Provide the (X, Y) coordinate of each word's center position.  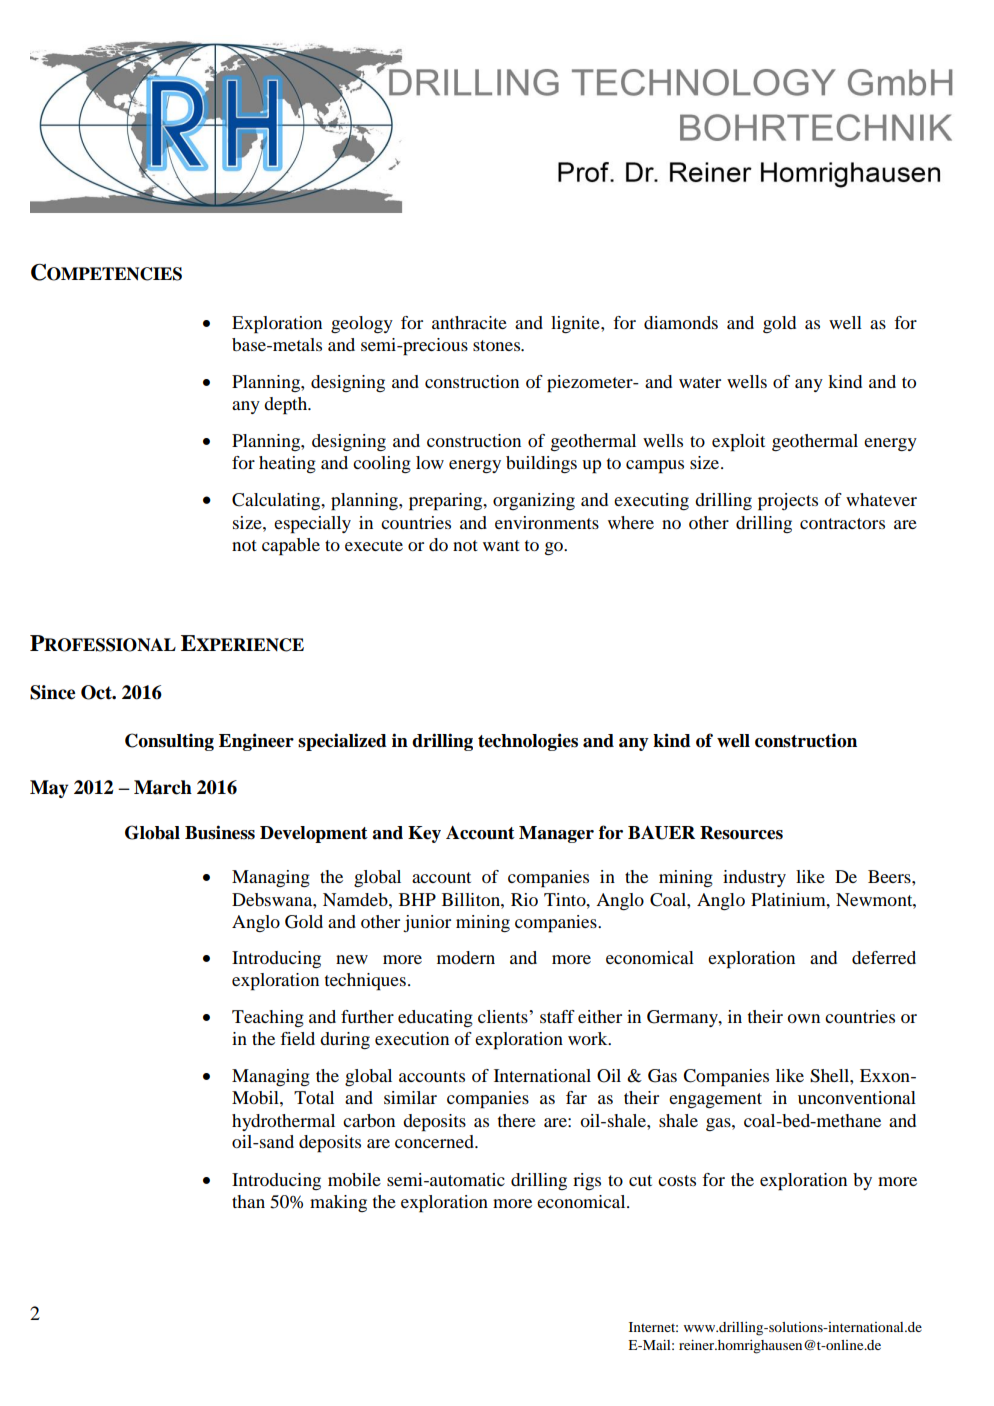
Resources (741, 833)
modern (466, 957)
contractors (842, 523)
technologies (528, 742)
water (700, 382)
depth (287, 406)
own (803, 1018)
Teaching (268, 1018)
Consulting (169, 742)
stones (498, 345)
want (501, 545)
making (338, 1203)
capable (291, 547)
